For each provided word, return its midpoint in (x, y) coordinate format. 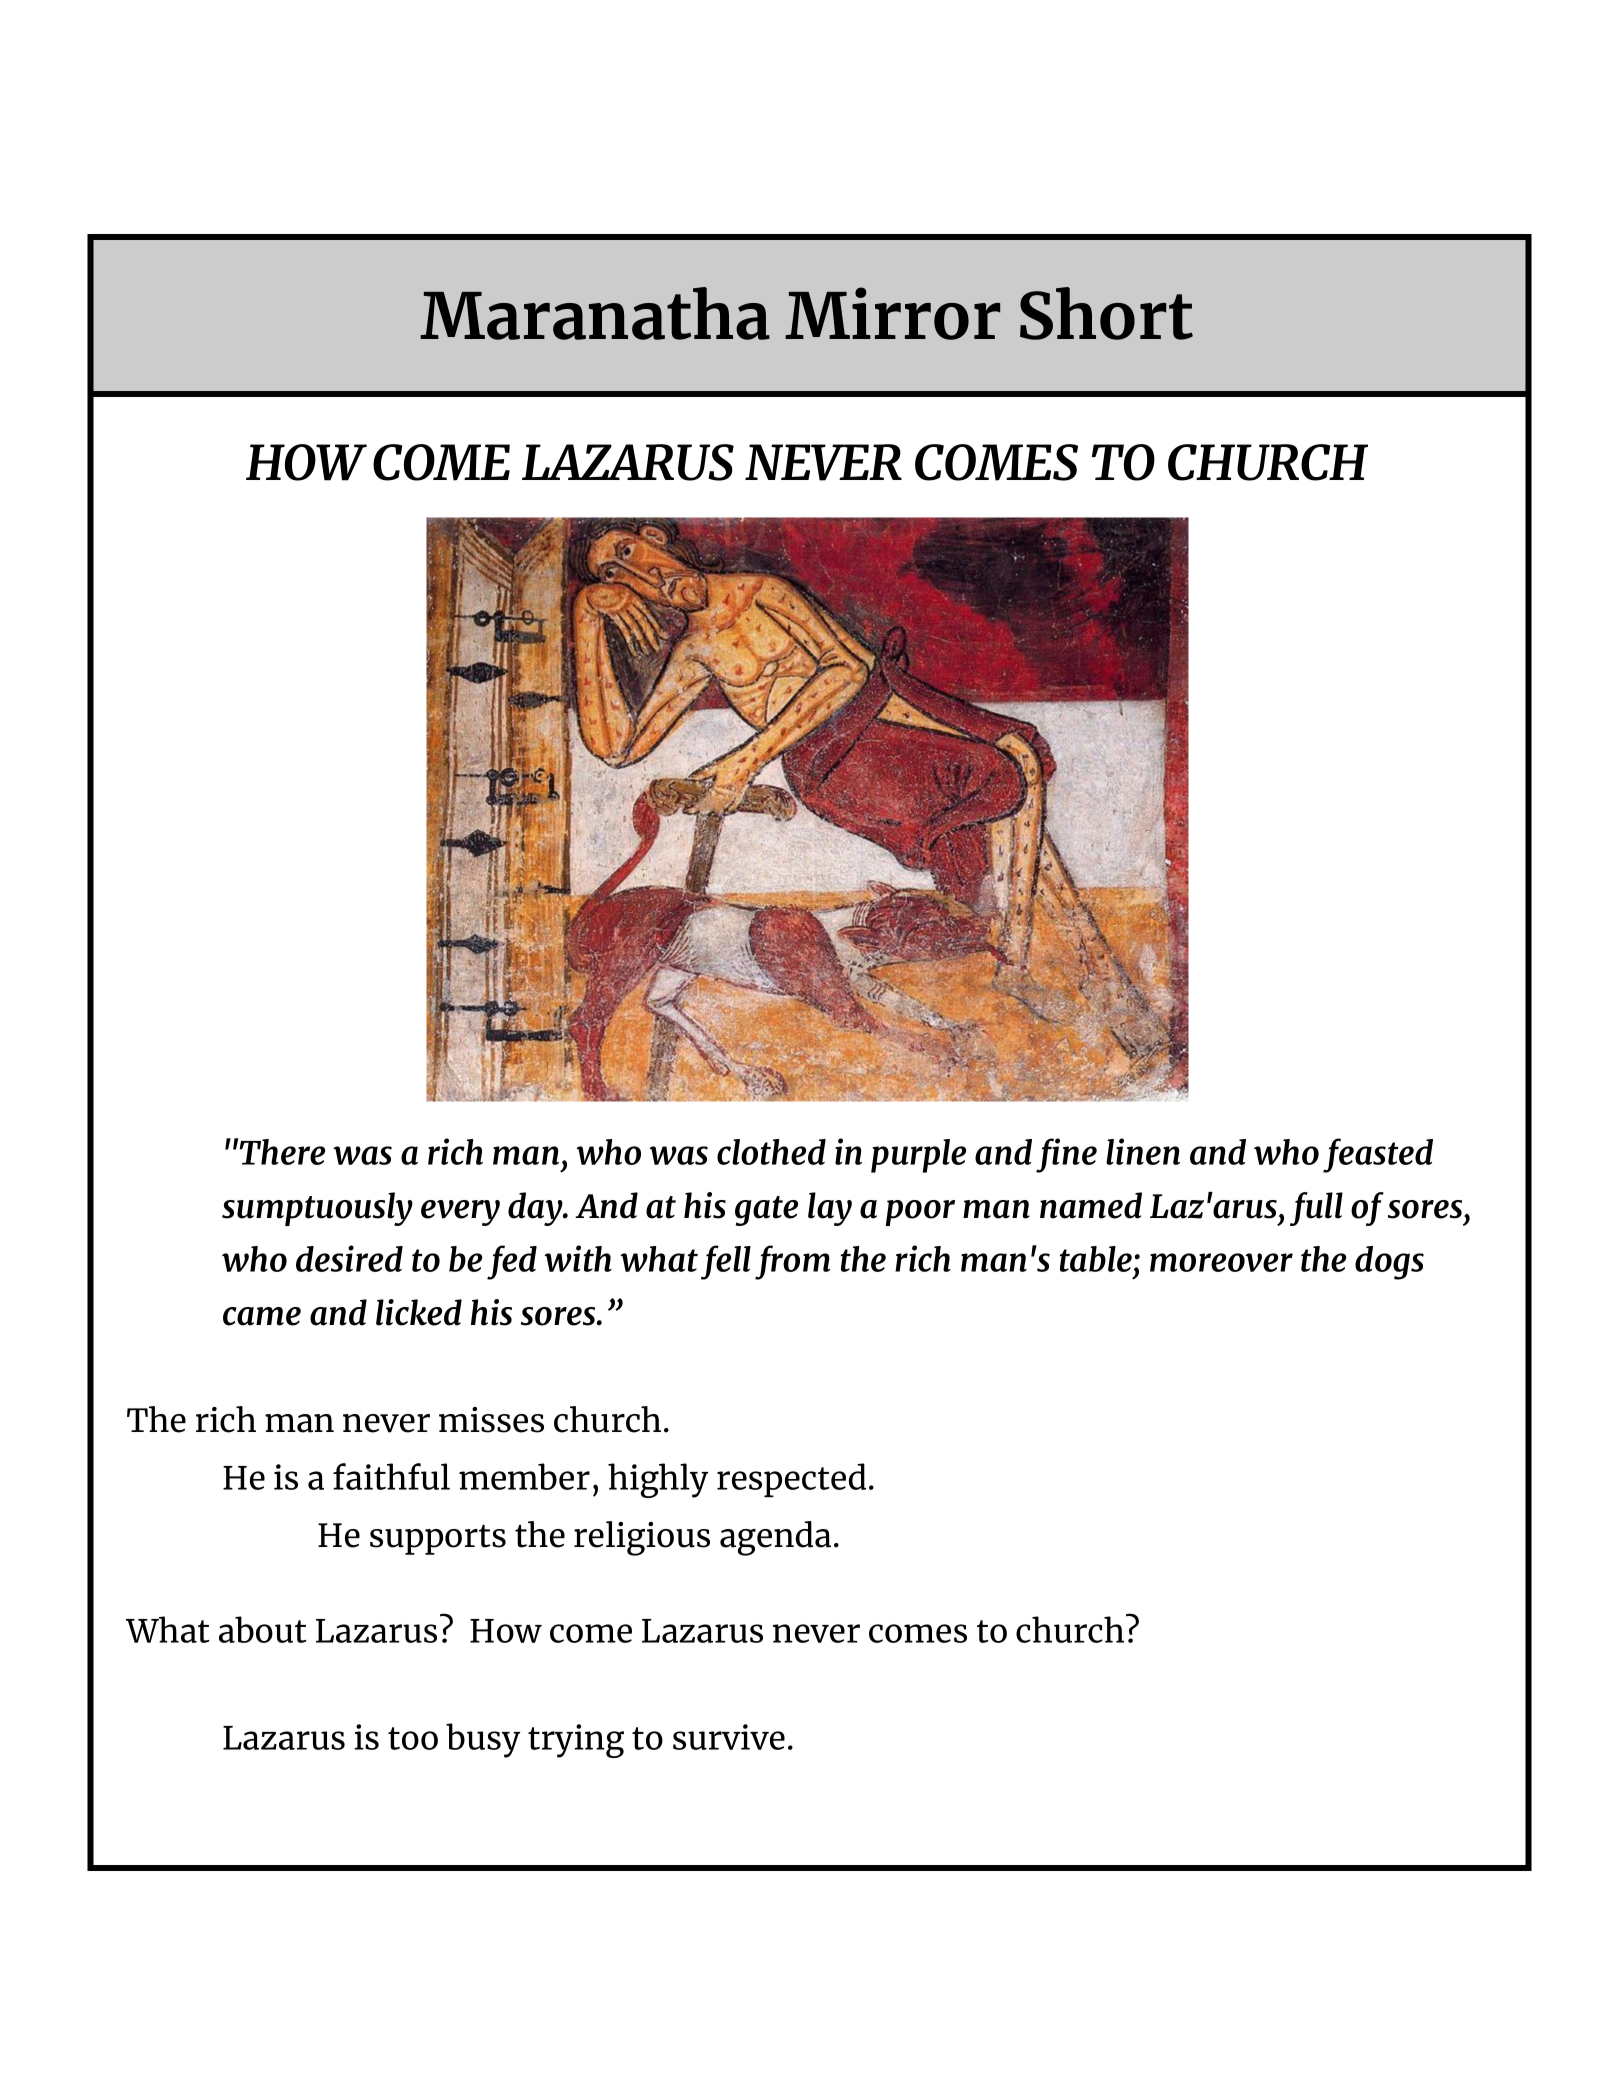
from (792, 1262)
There (281, 1151)
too (413, 1738)
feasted (1378, 1155)
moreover (1221, 1262)
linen (1143, 1151)
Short (1106, 313)
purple (918, 1156)
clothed (771, 1152)
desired (349, 1258)
